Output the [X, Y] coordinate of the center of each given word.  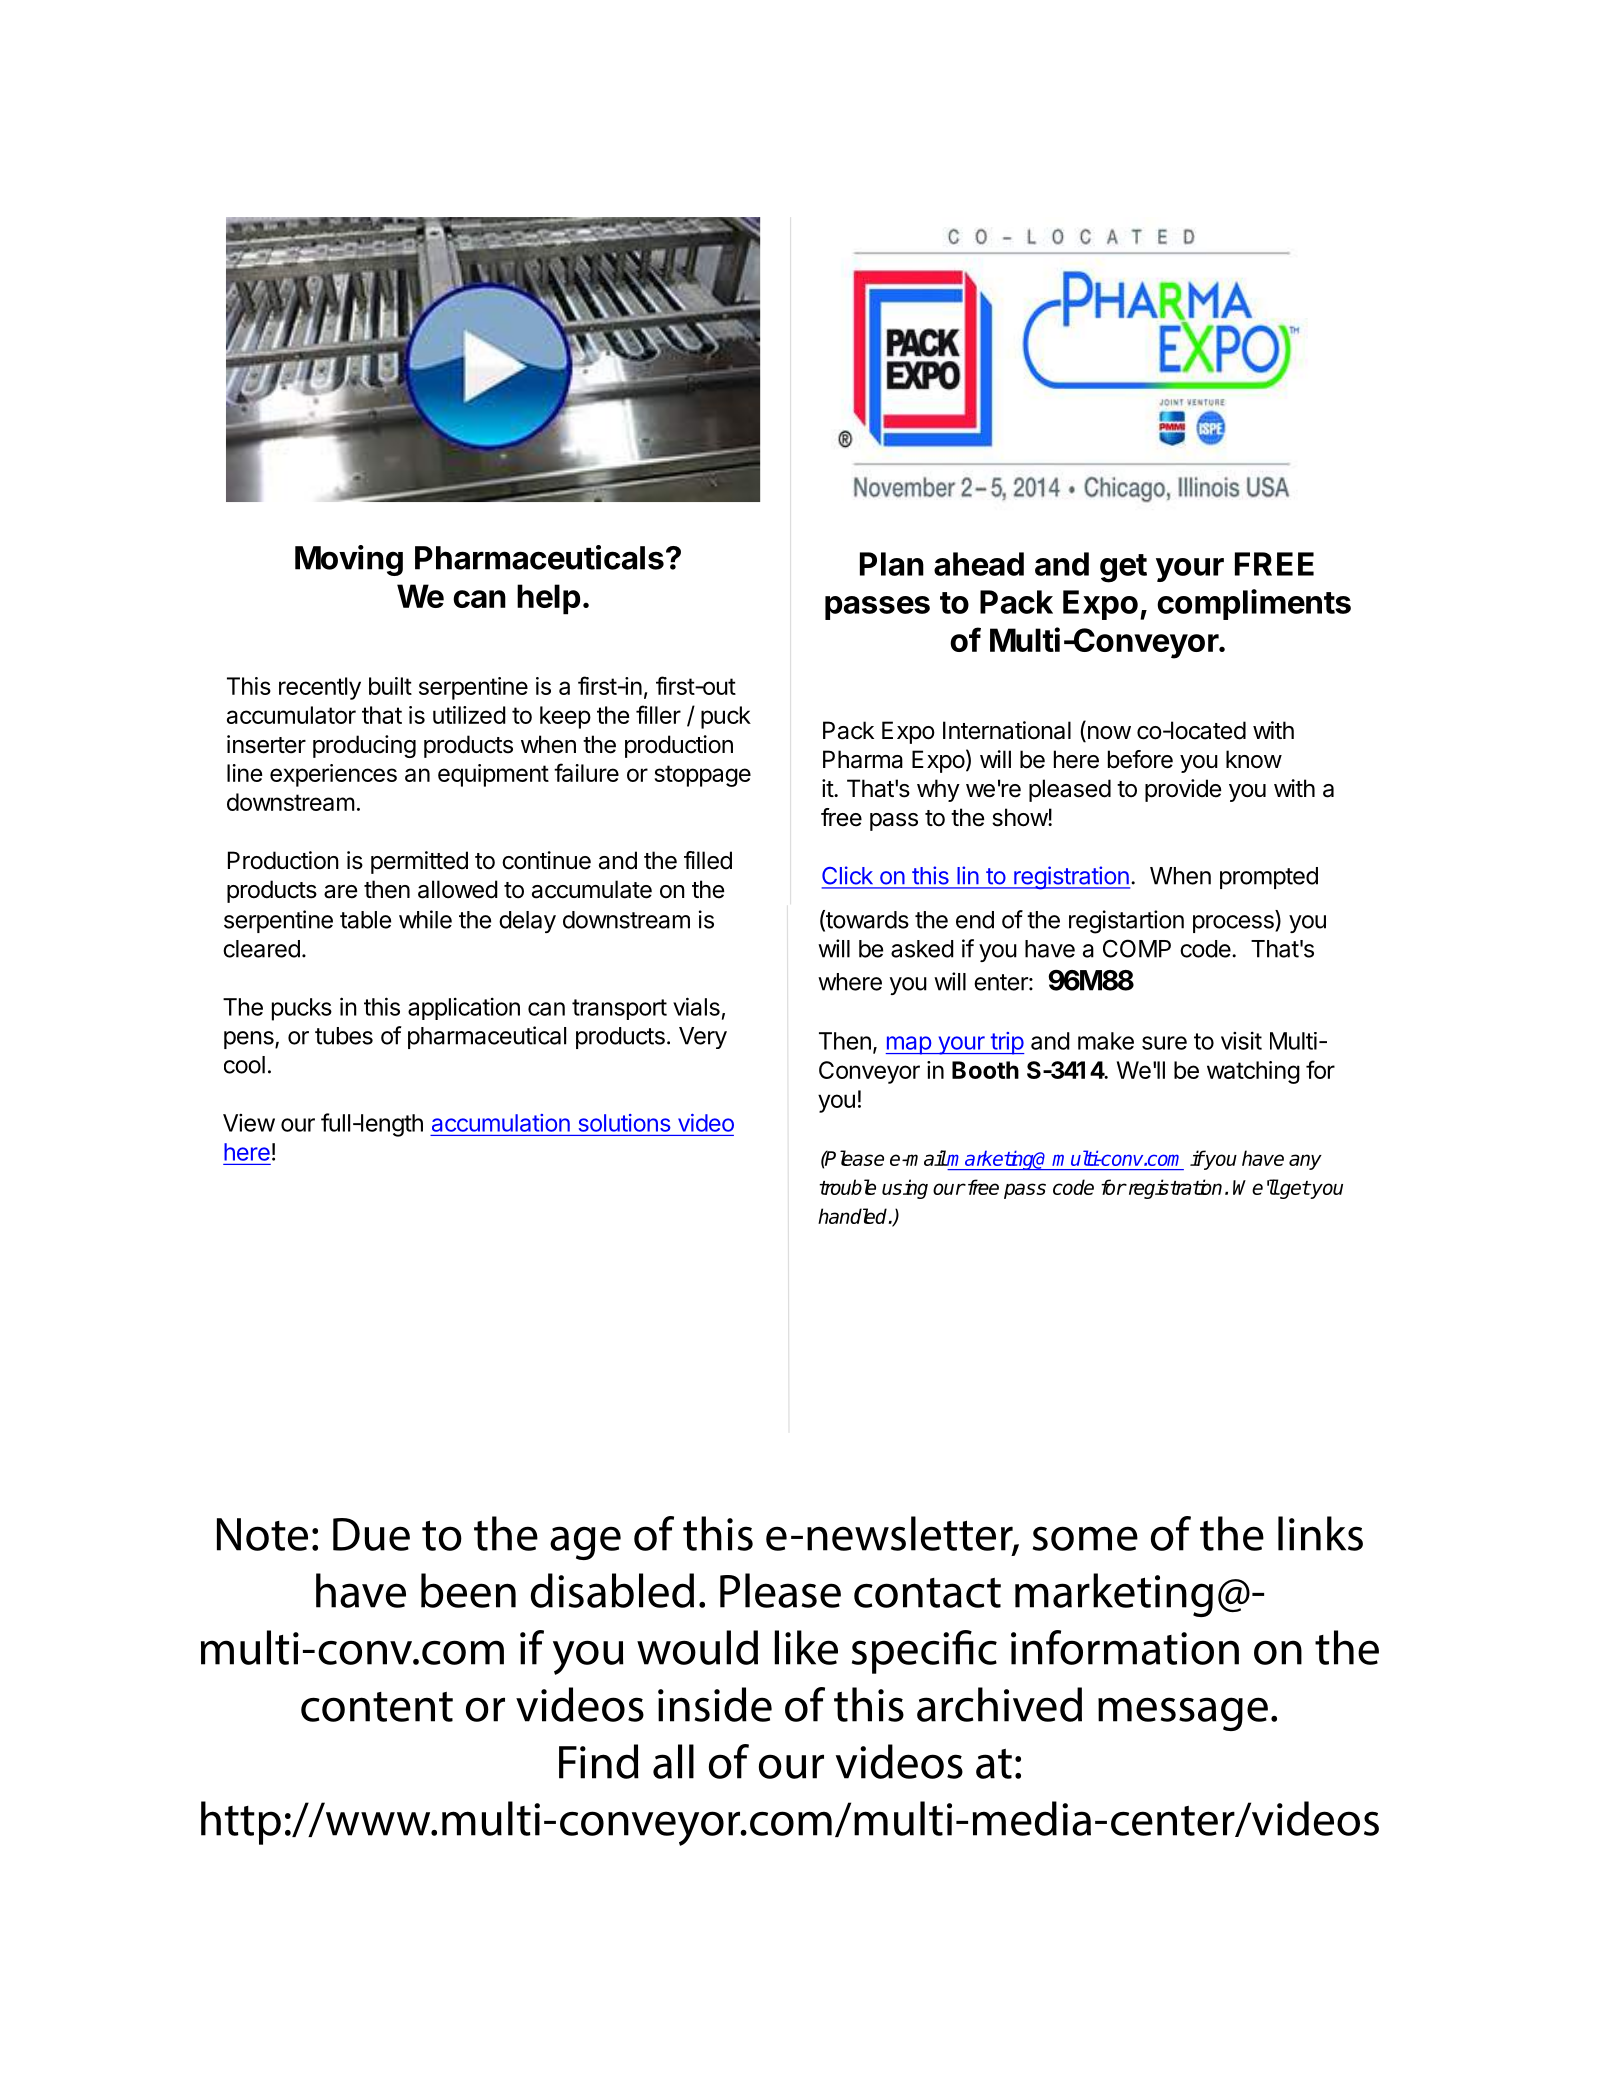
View [249, 1123]
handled [854, 1216]
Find [599, 1761]
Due [371, 1534]
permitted [419, 862]
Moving [349, 560]
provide [1183, 790]
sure [1164, 1043]
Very [703, 1038]
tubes [344, 1036]
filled [708, 860]
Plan [892, 564]
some [1085, 1538]
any [1305, 1162]
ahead [979, 564]
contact [927, 1593]
